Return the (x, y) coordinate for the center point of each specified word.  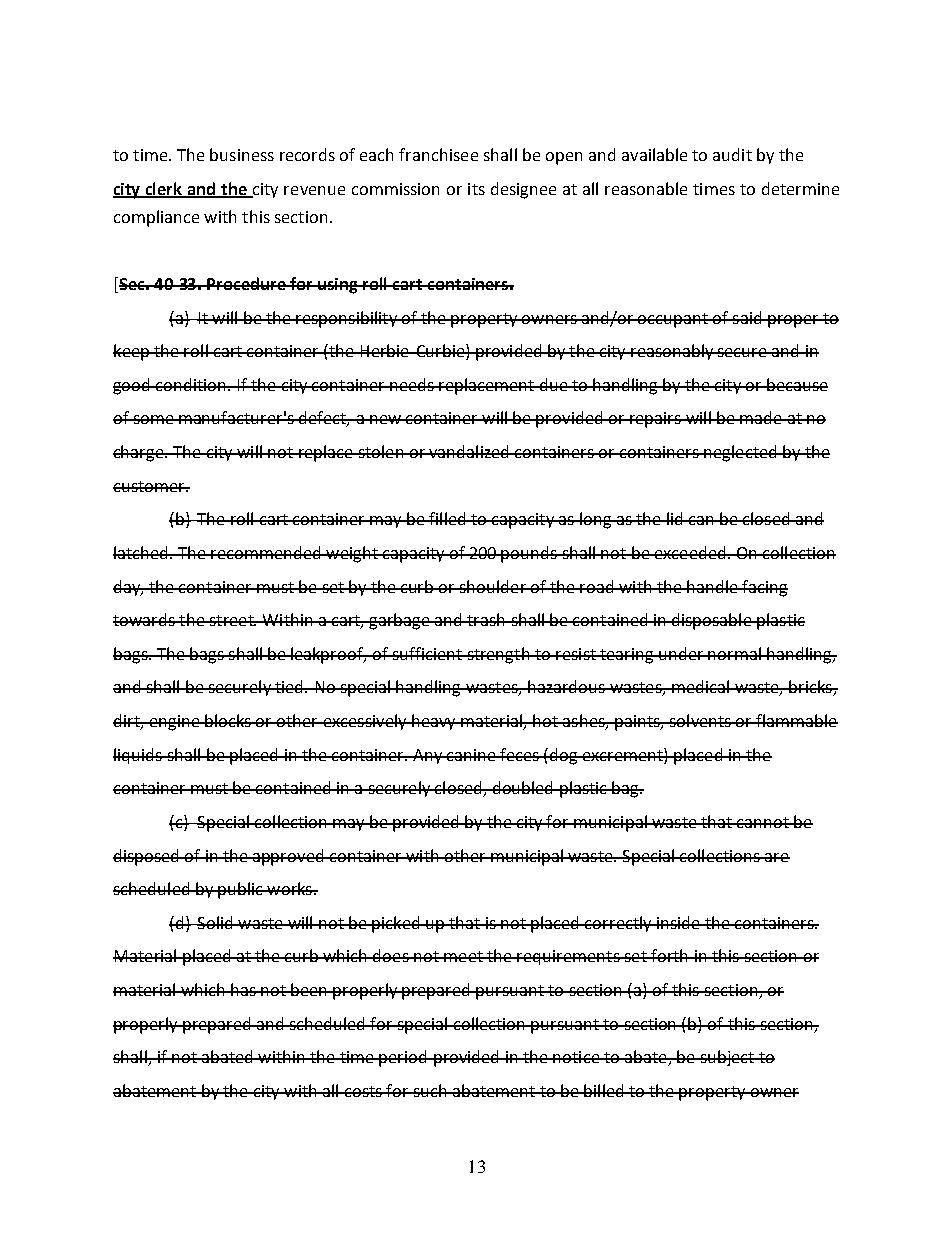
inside (678, 922)
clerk (164, 189)
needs (412, 384)
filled (447, 518)
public (240, 890)
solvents (700, 720)
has (243, 989)
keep (132, 352)
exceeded (690, 552)
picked (396, 924)
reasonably (672, 352)
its (476, 189)
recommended (266, 552)
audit (732, 154)
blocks (228, 720)
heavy (434, 722)
